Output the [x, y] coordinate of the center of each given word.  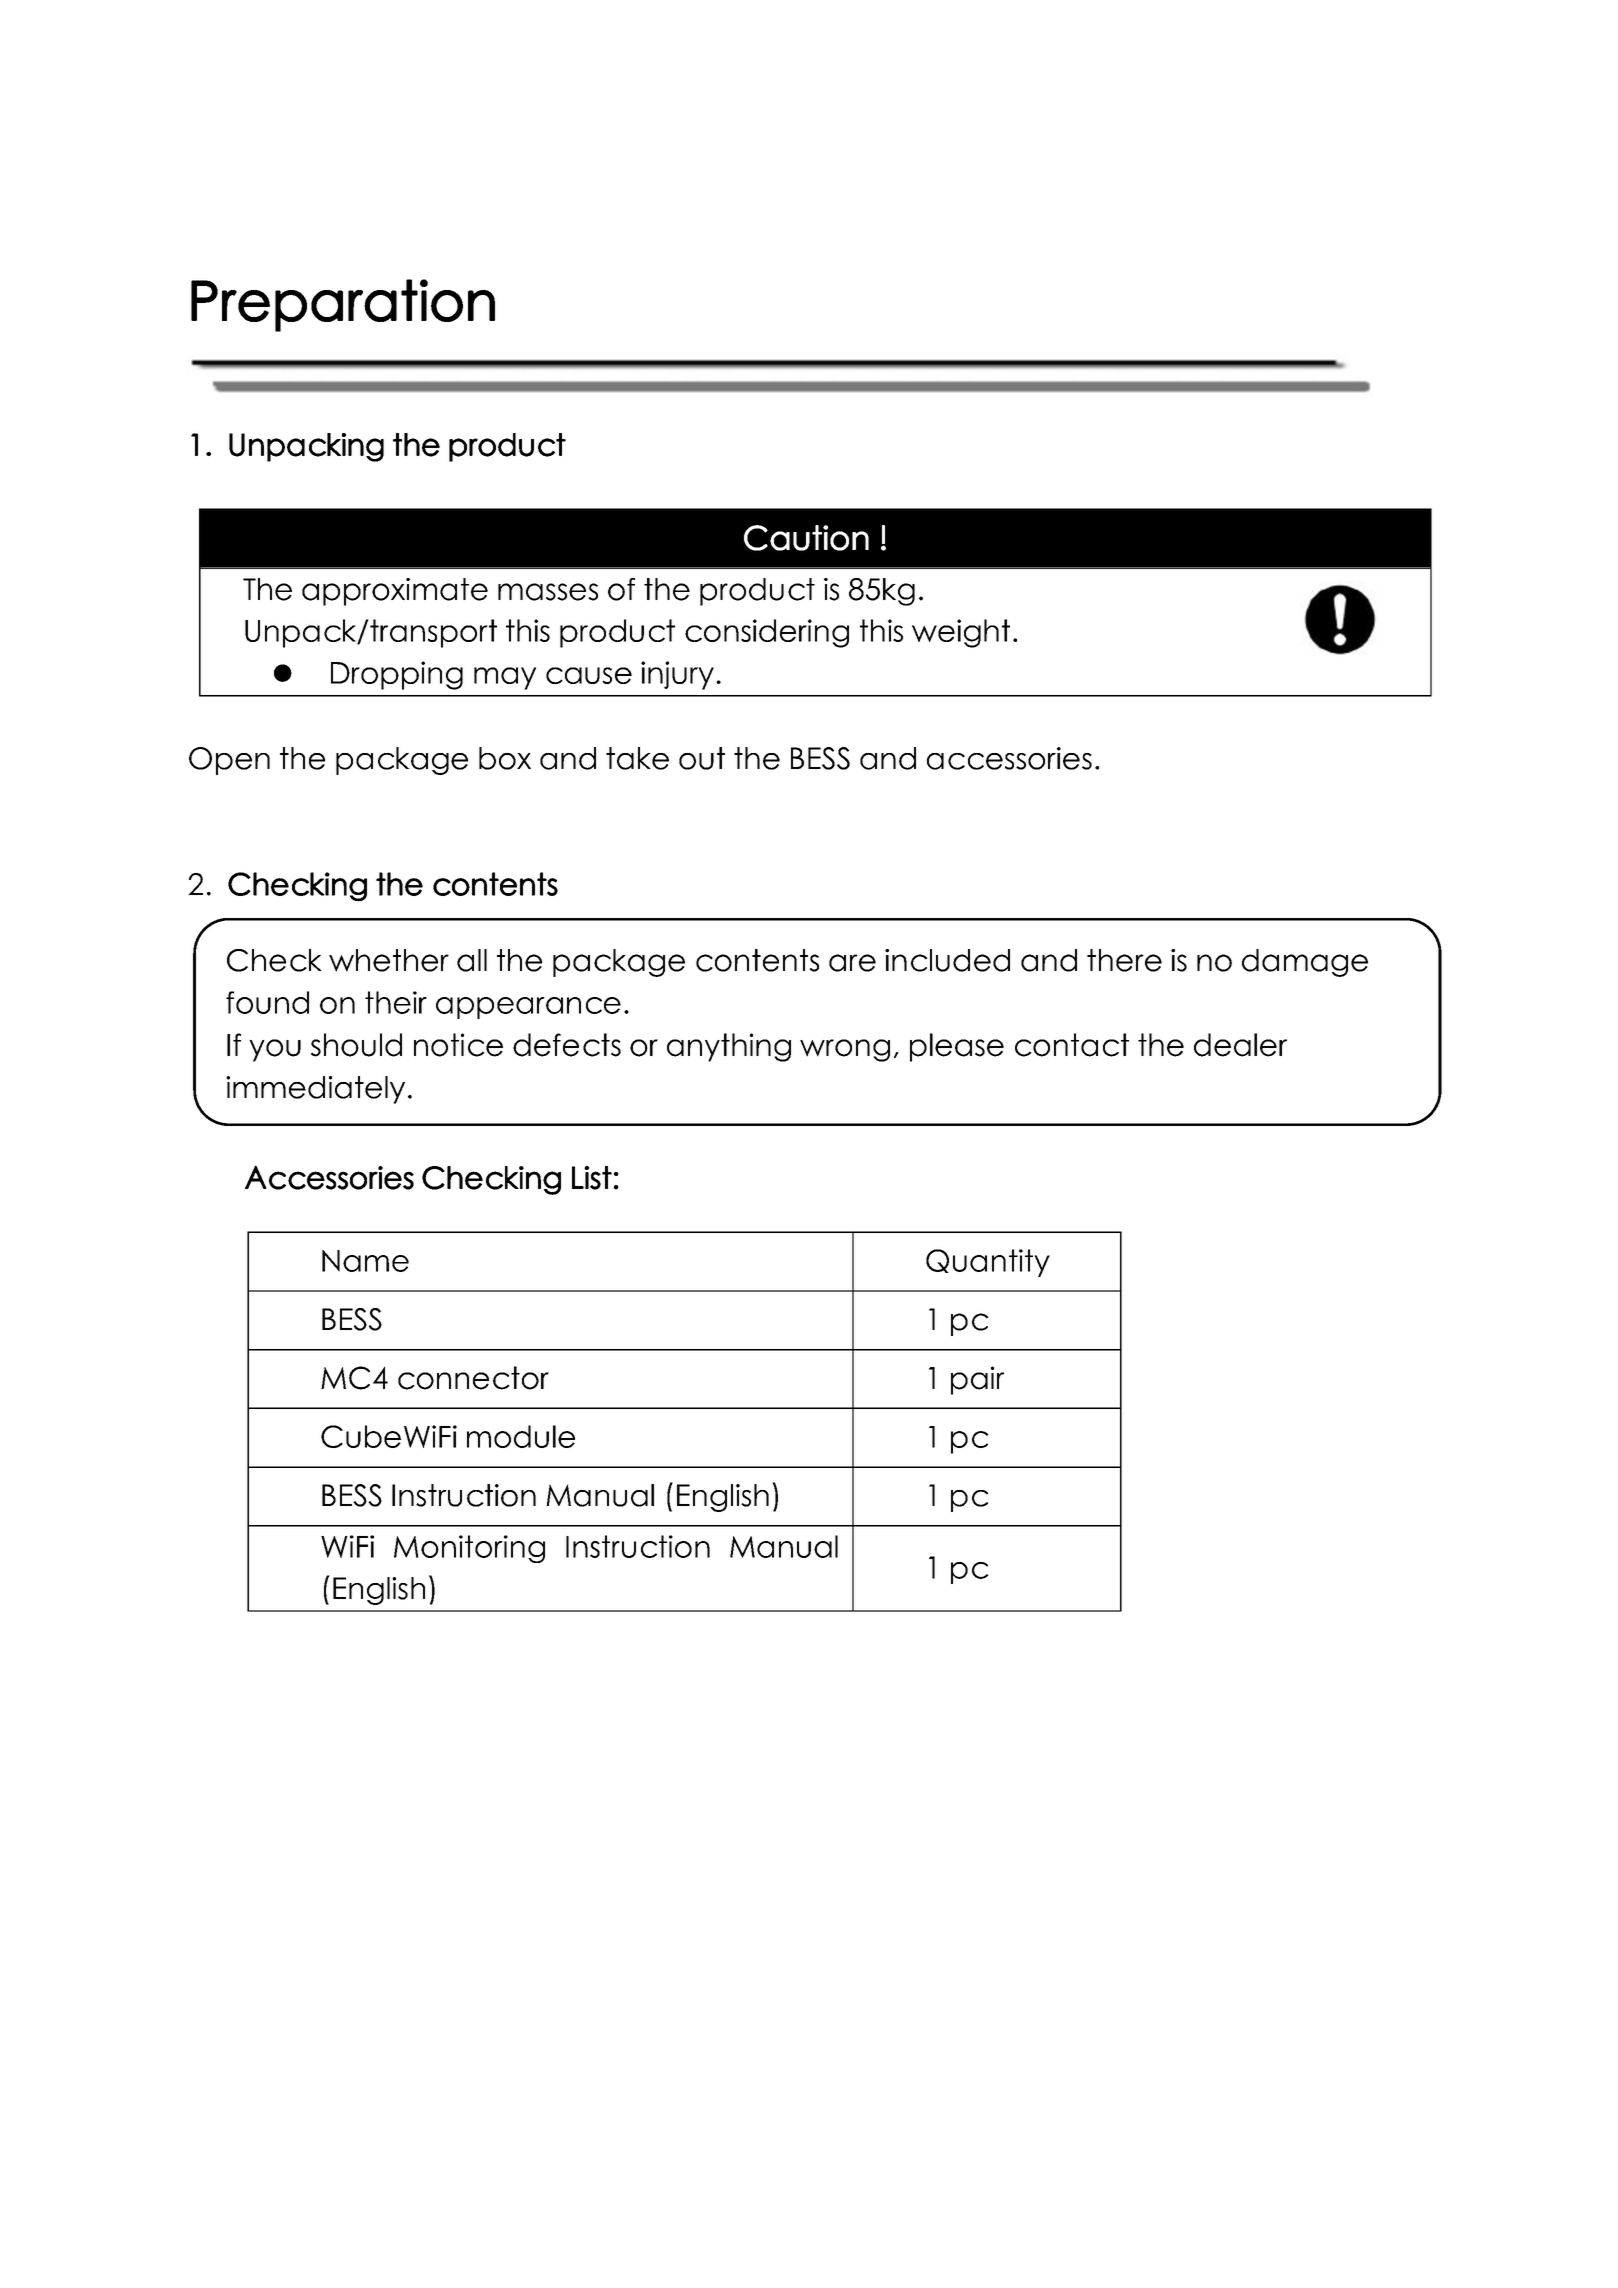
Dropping [397, 675]
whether [389, 960]
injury [677, 675]
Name [365, 1261]
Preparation [343, 305]
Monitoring [469, 1549]
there [1124, 960]
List [592, 1178]
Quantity [988, 1263]
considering [767, 633]
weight [961, 633]
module [521, 1436]
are [852, 963]
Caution [806, 538]
